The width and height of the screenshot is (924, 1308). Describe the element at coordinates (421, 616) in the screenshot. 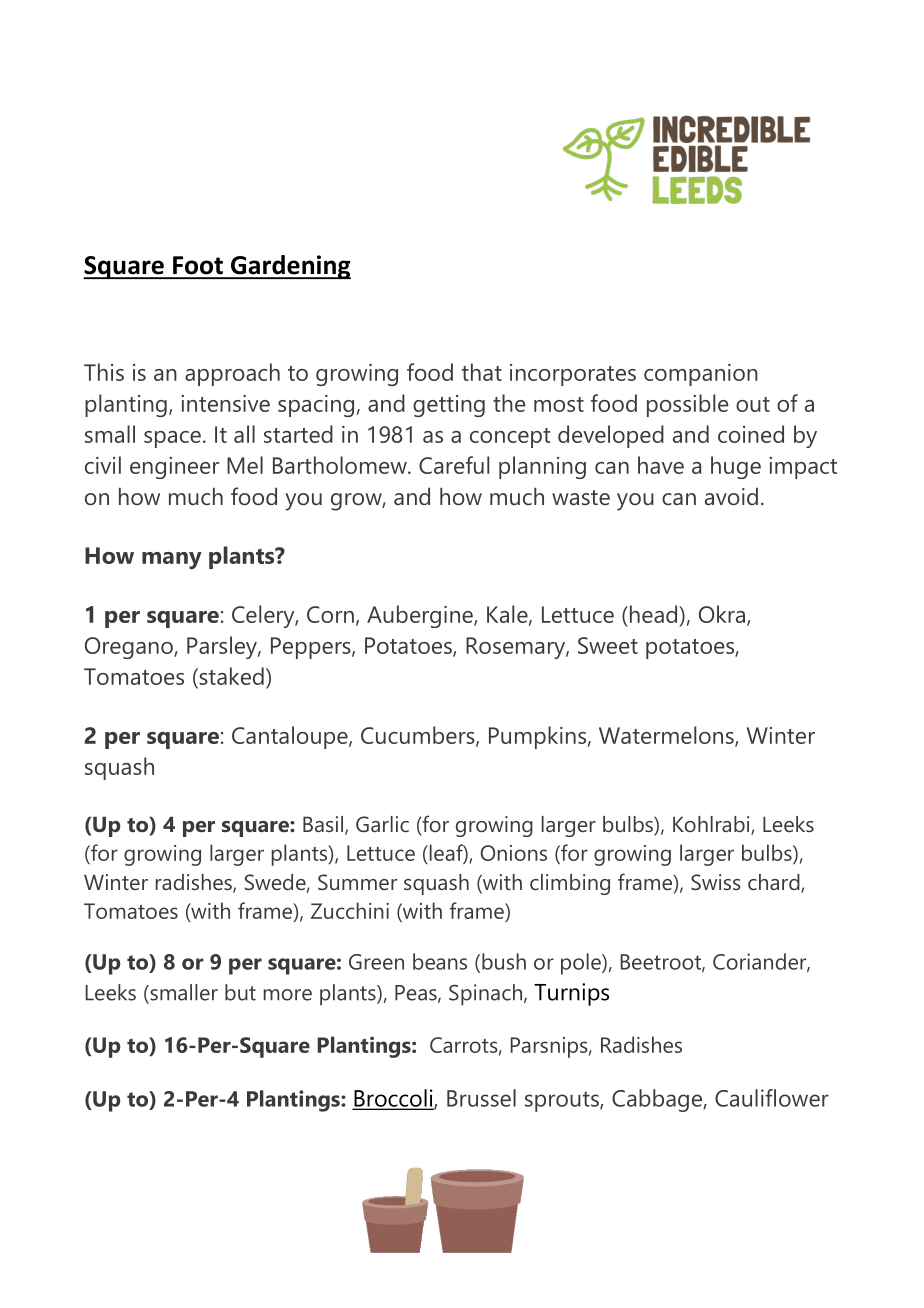

I see `Aubergine` at that location.
